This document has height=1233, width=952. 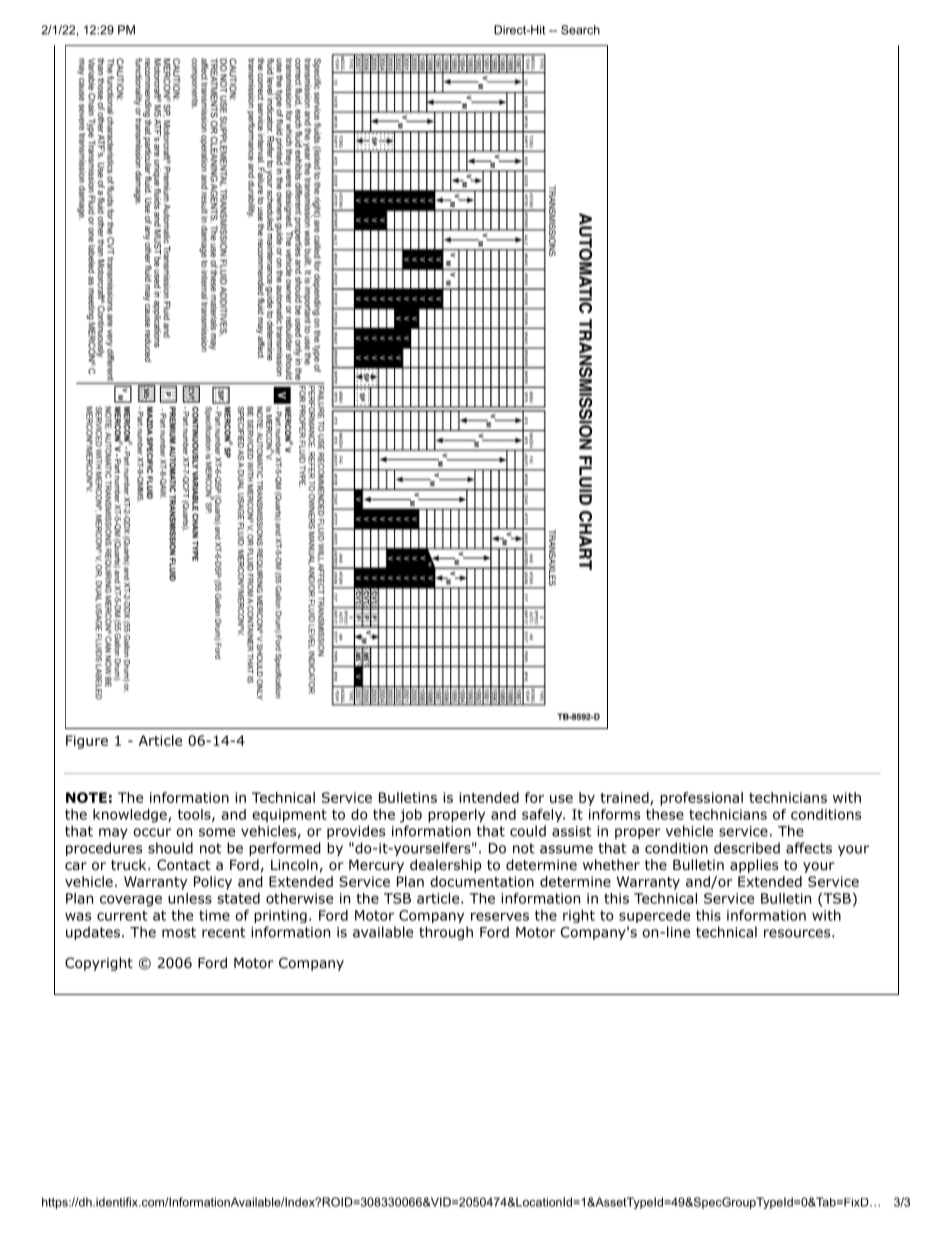 What do you see at coordinates (701, 799) in the document?
I see `professional` at bounding box center [701, 799].
